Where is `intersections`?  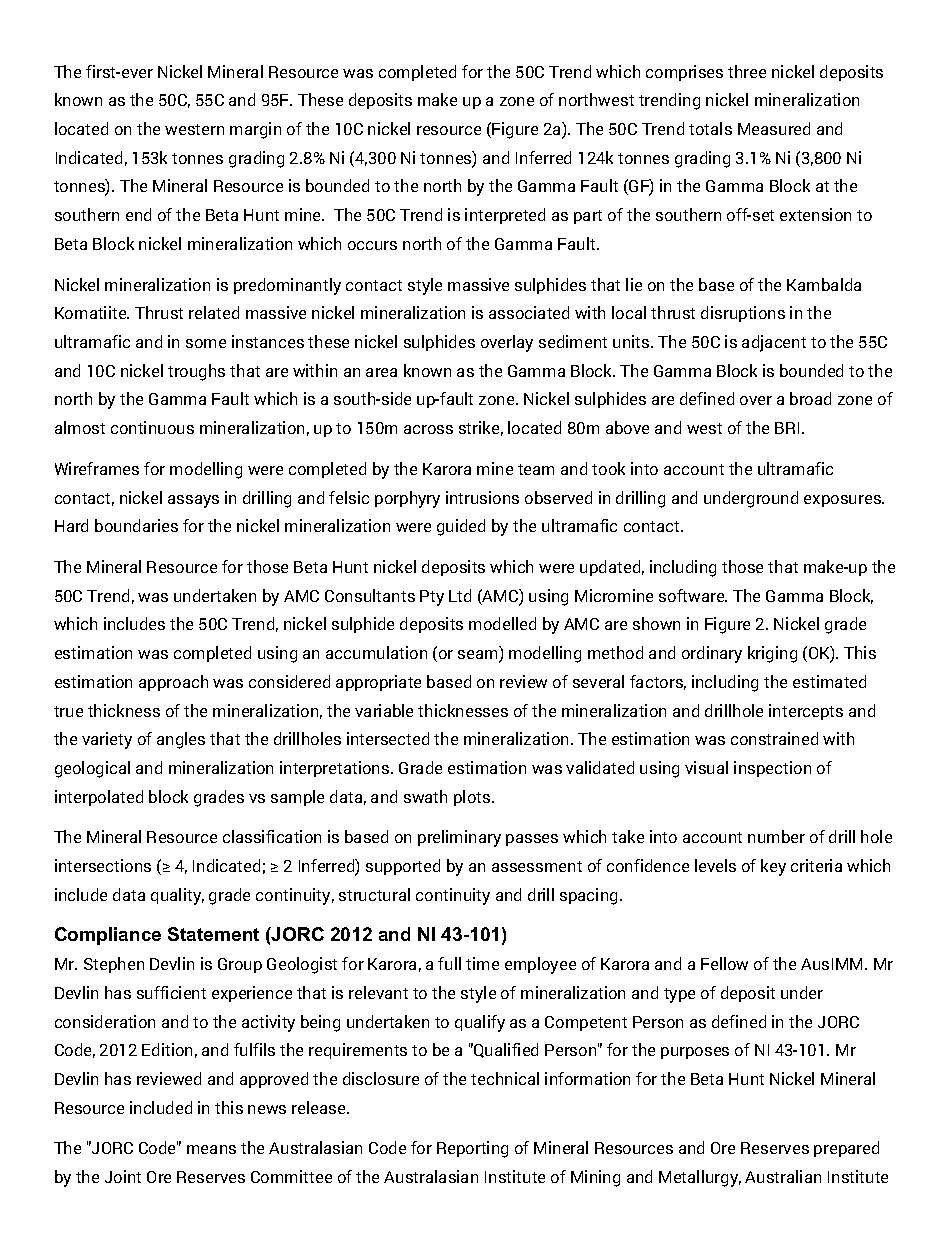 intersections is located at coordinates (103, 865).
